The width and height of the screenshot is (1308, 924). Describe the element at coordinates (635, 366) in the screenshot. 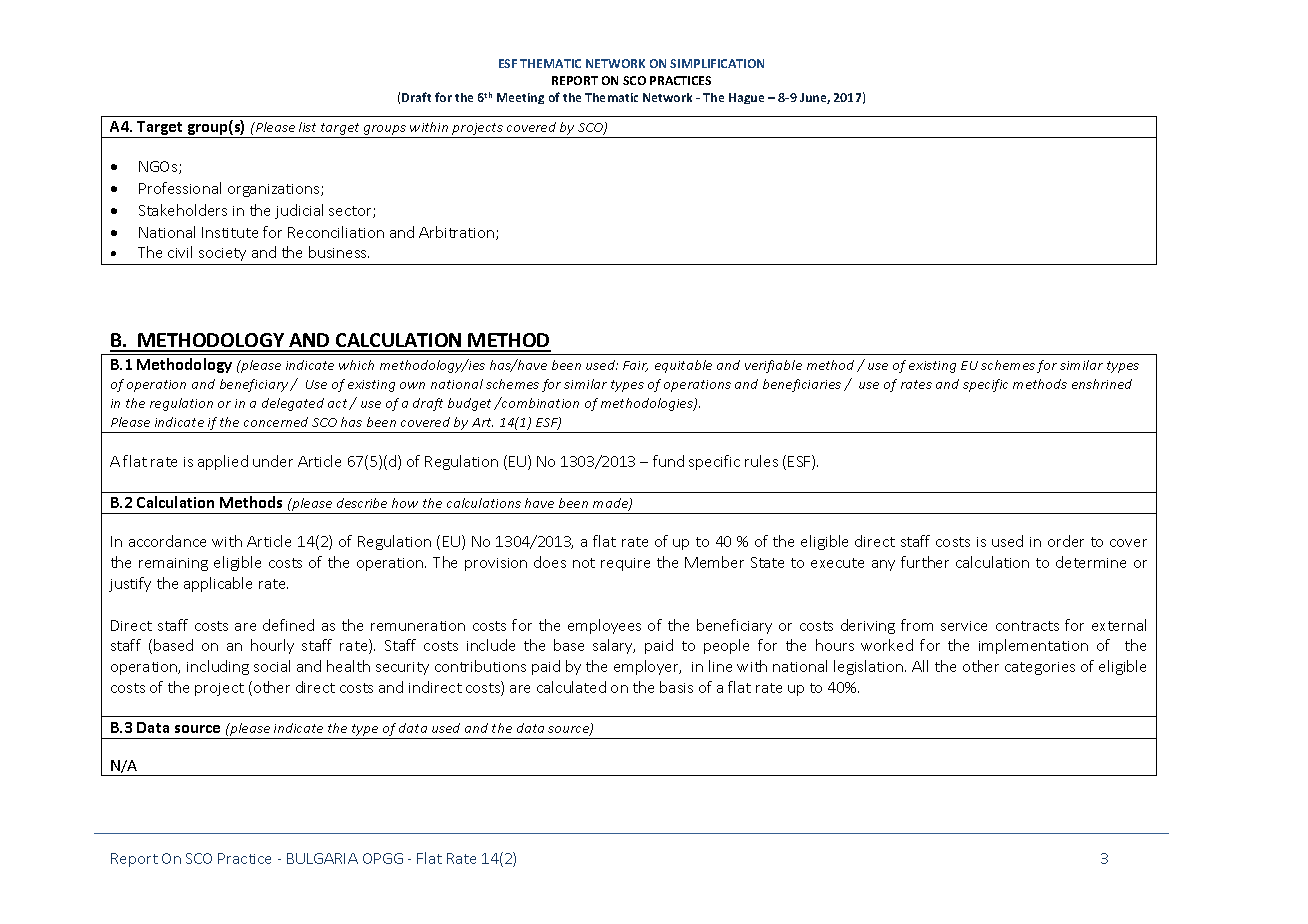

I see `Fair` at that location.
